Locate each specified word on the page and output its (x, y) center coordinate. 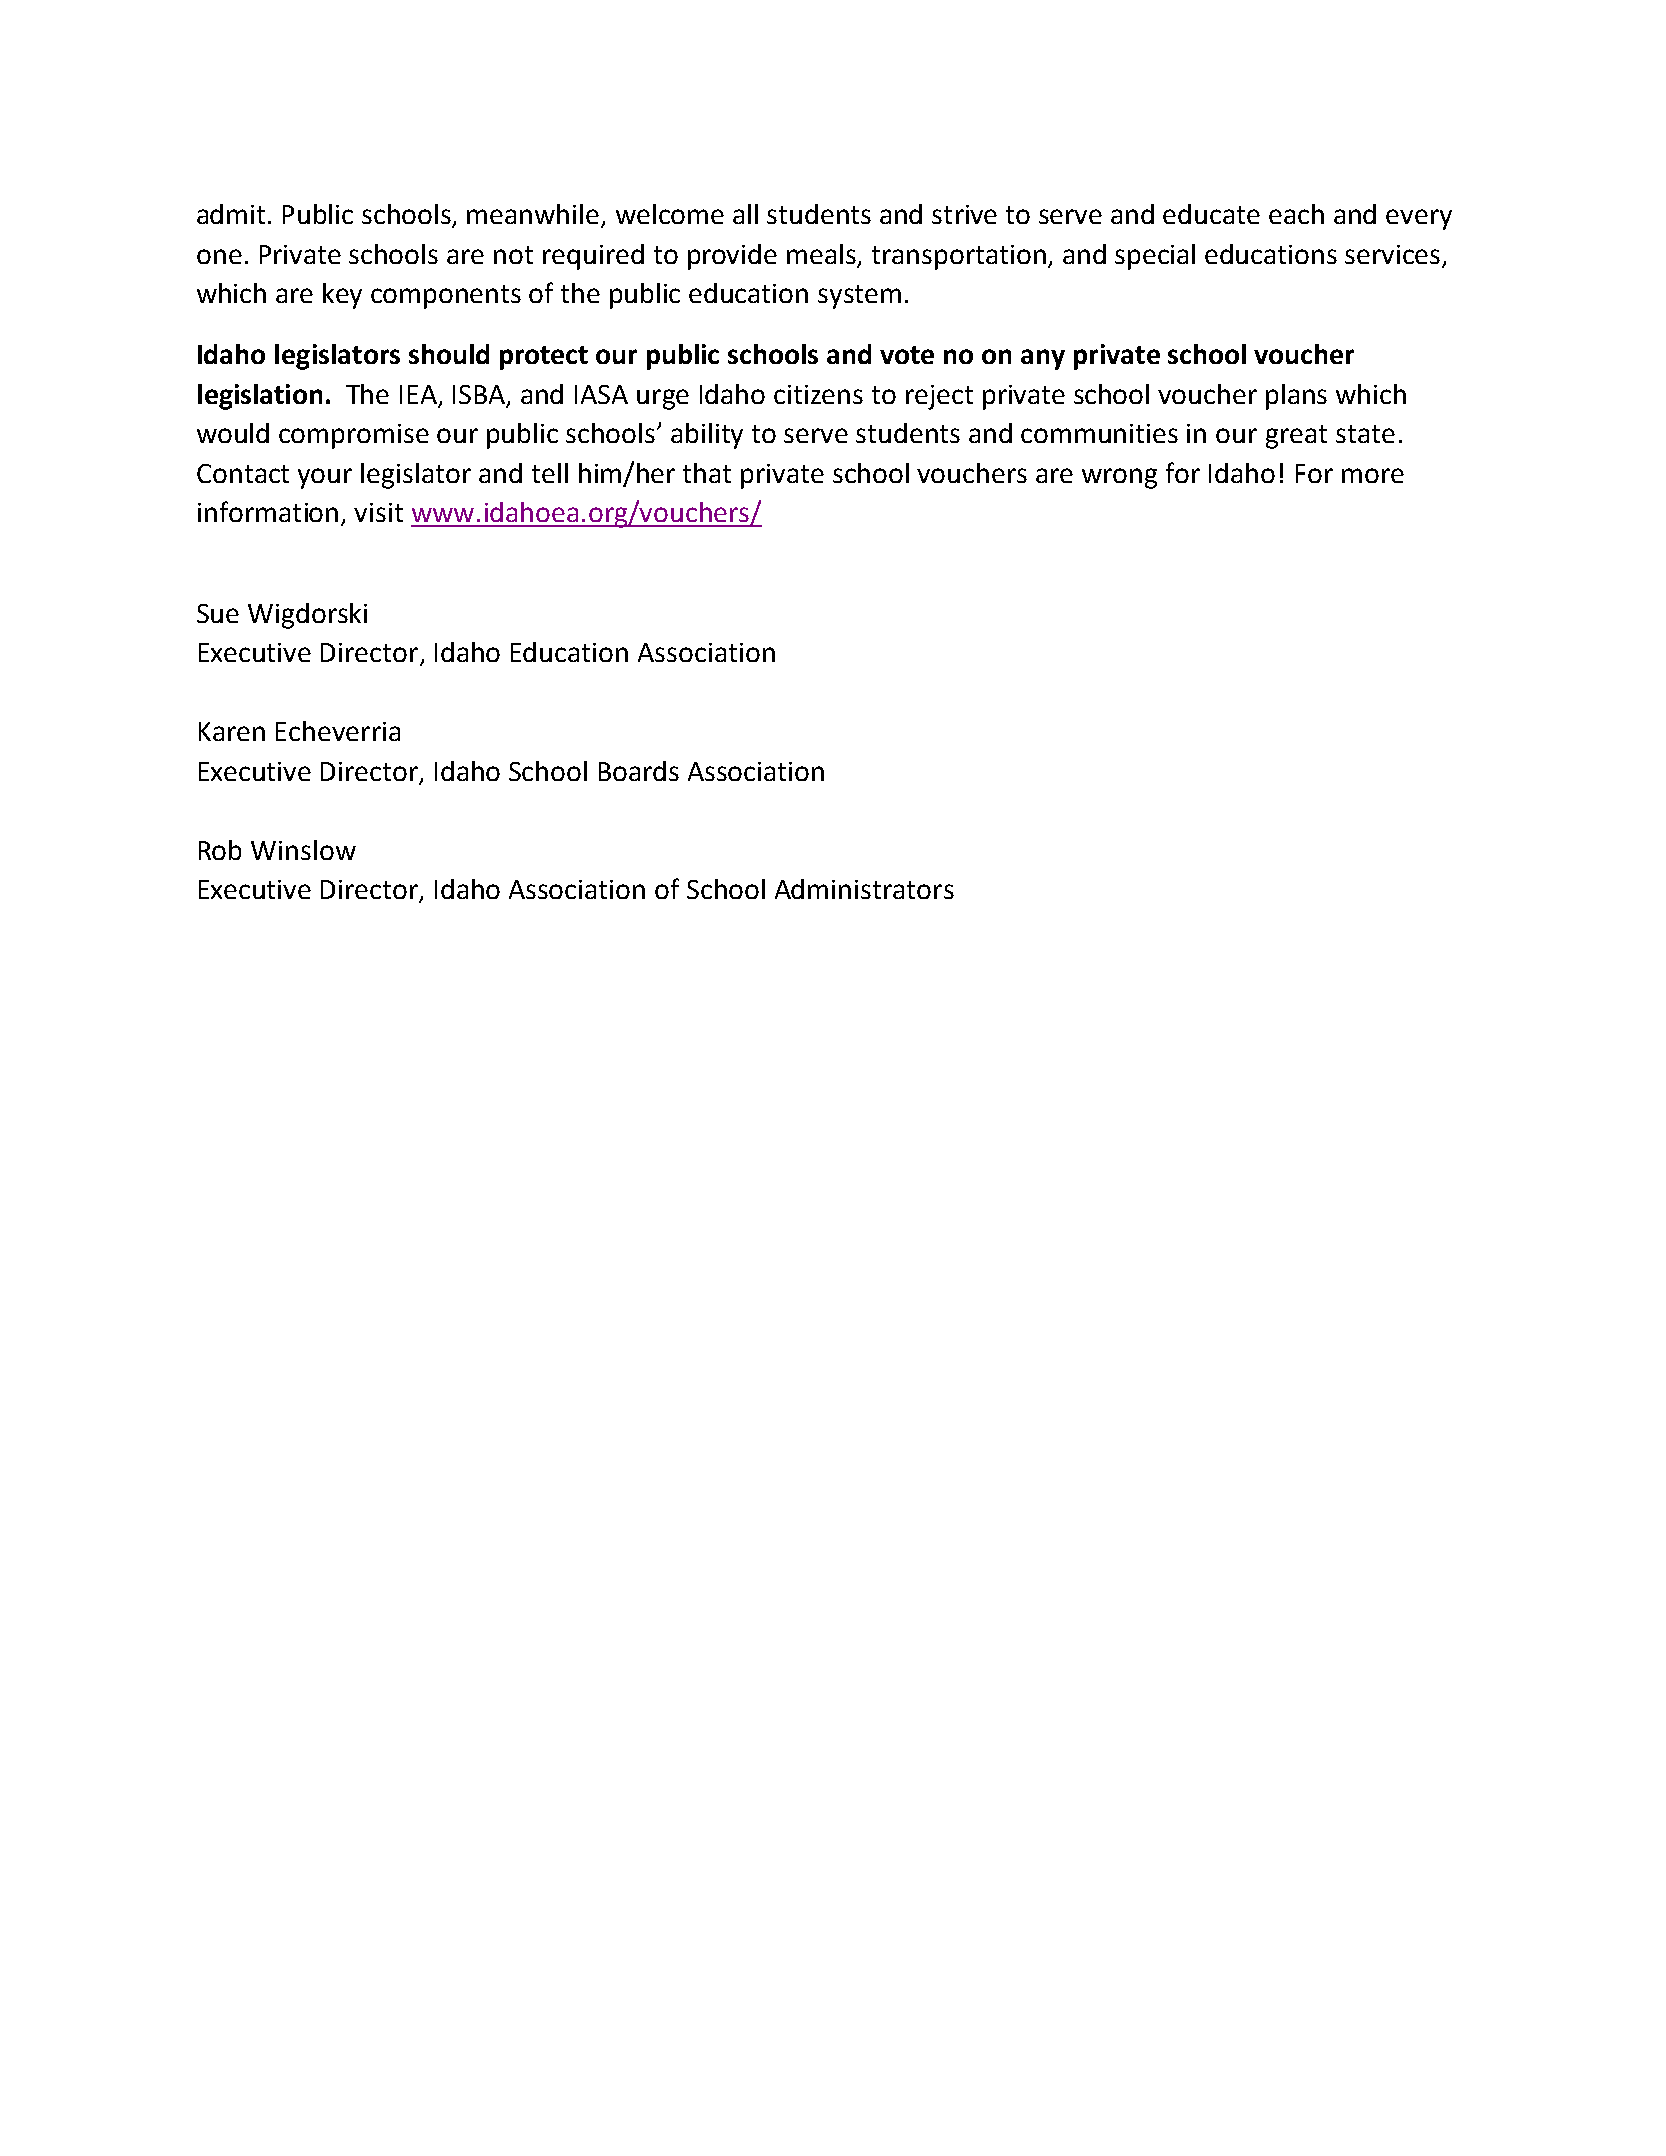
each (1296, 214)
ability (707, 436)
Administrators (864, 889)
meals (823, 255)
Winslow (303, 850)
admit (233, 214)
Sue (218, 613)
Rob (220, 850)
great (1296, 437)
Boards (639, 771)
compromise (354, 436)
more (1373, 475)
